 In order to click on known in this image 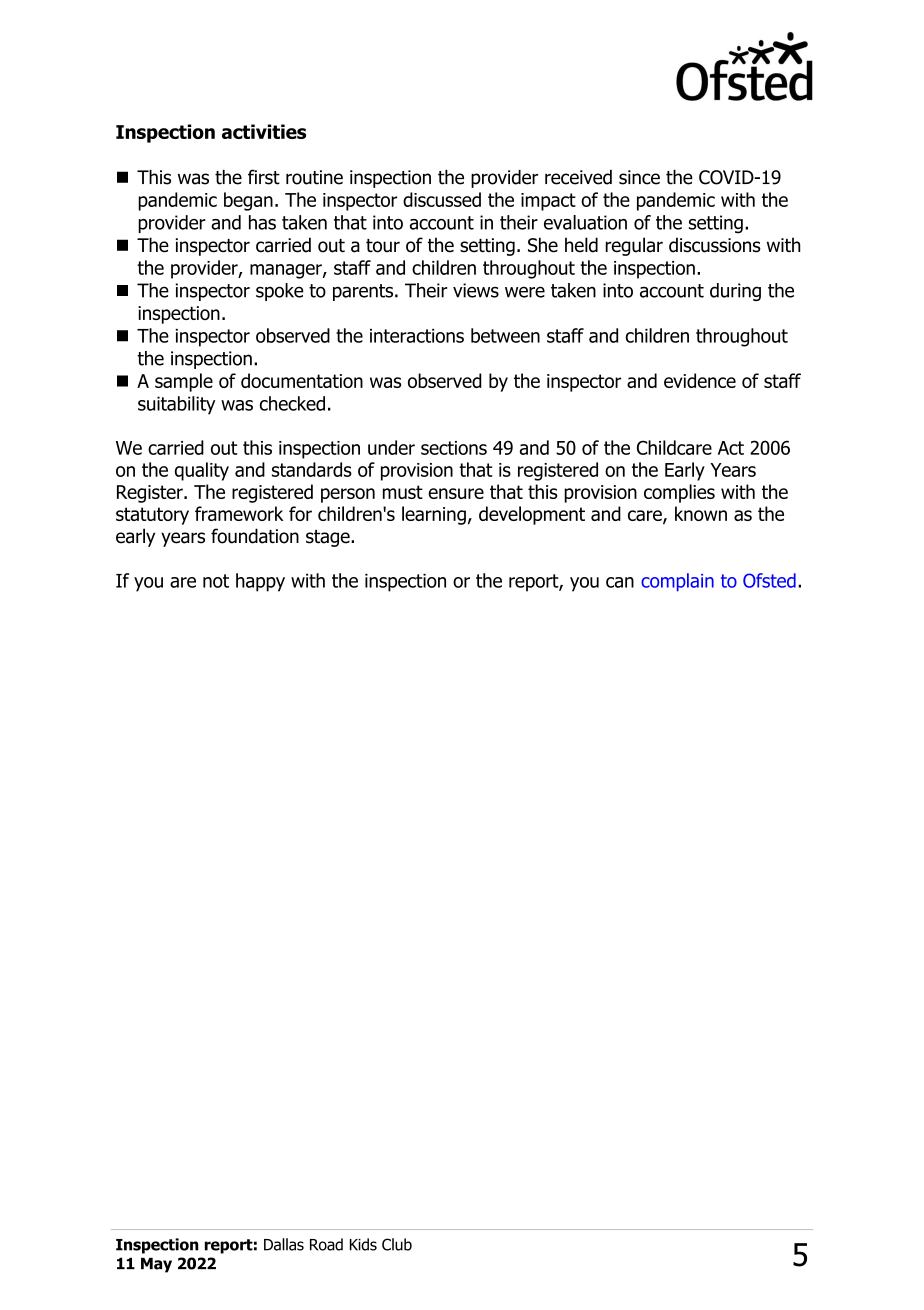, I will do `click(701, 513)`.
